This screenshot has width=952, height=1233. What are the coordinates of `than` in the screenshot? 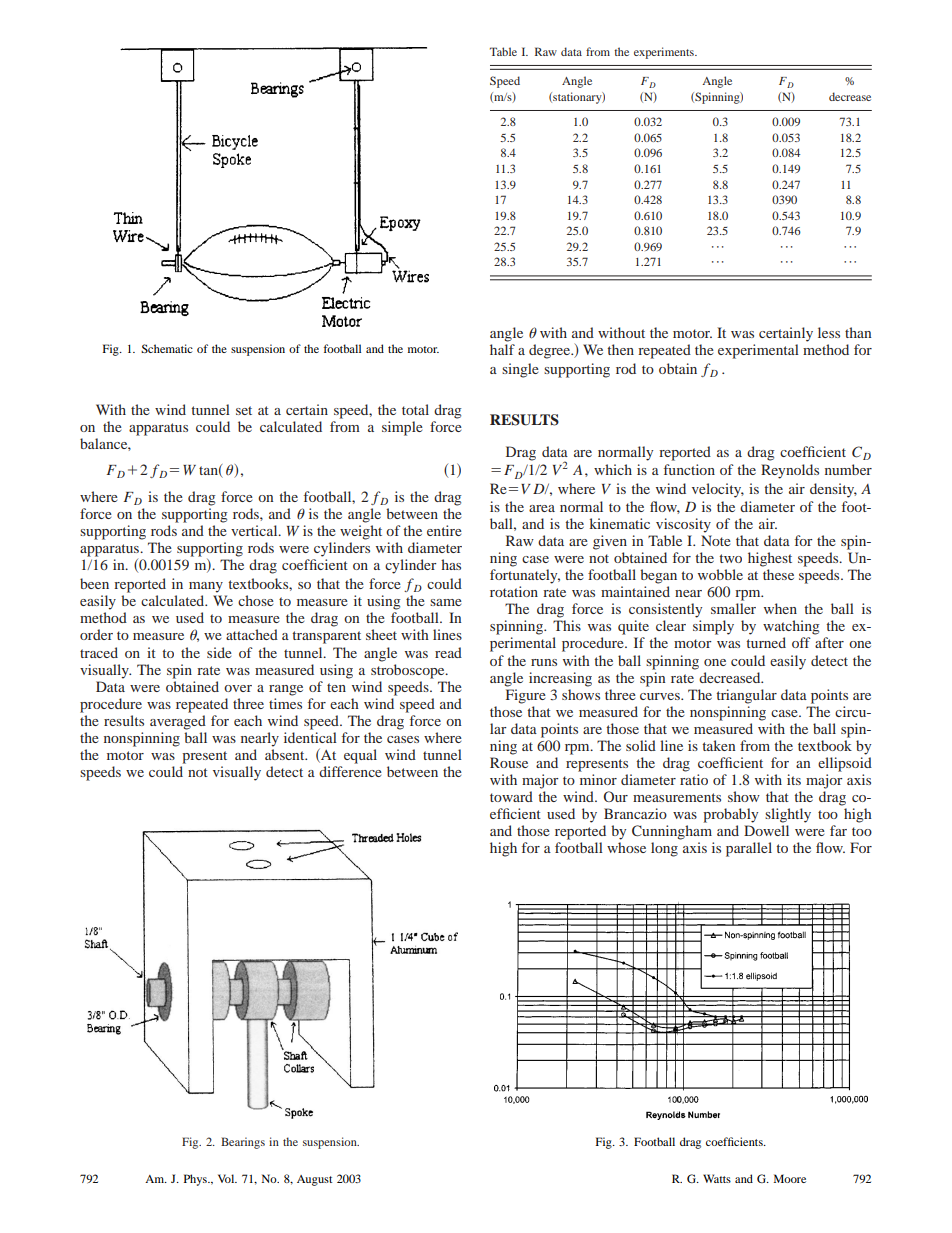 It's located at (858, 332).
